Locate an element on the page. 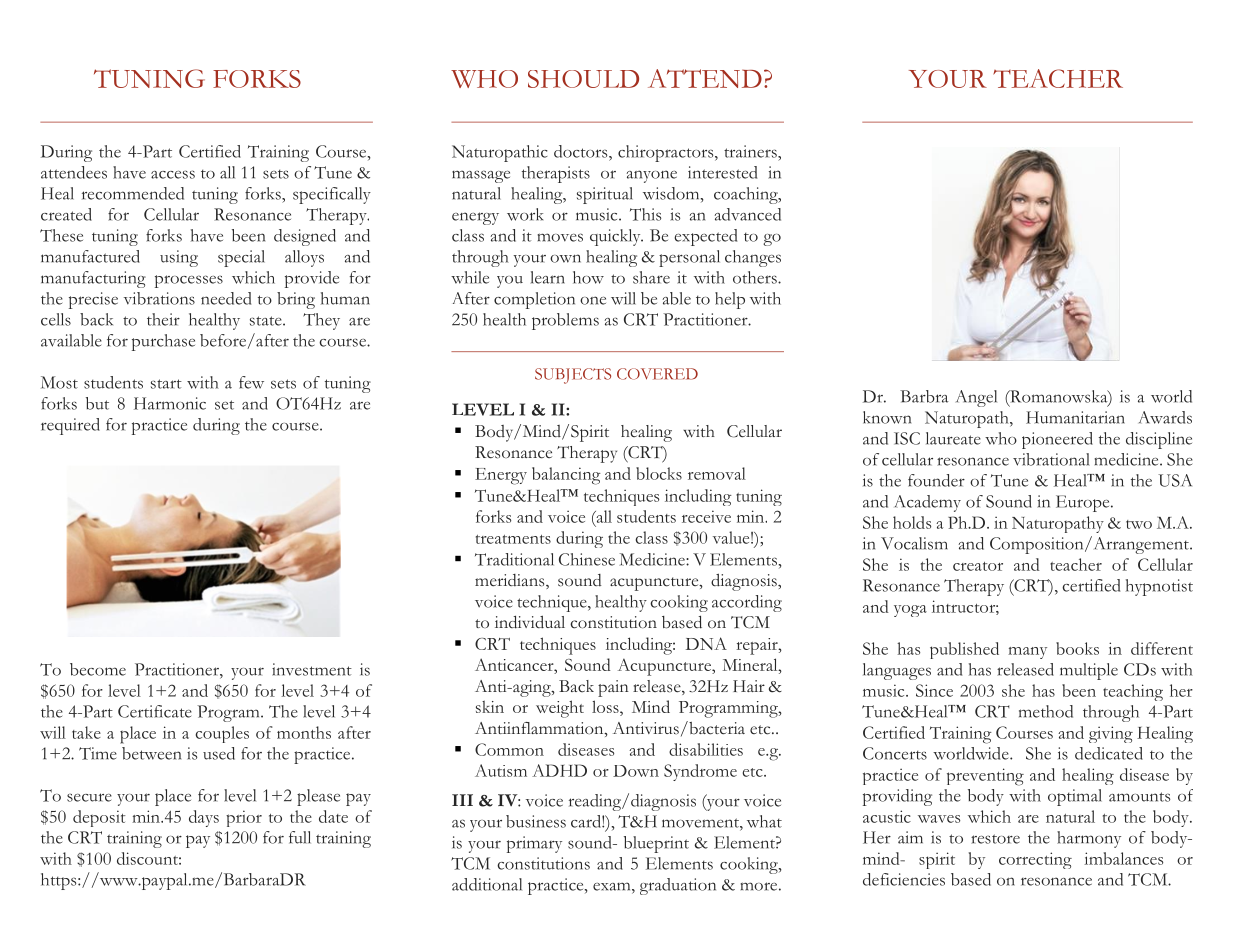  trainers is located at coordinates (751, 151).
